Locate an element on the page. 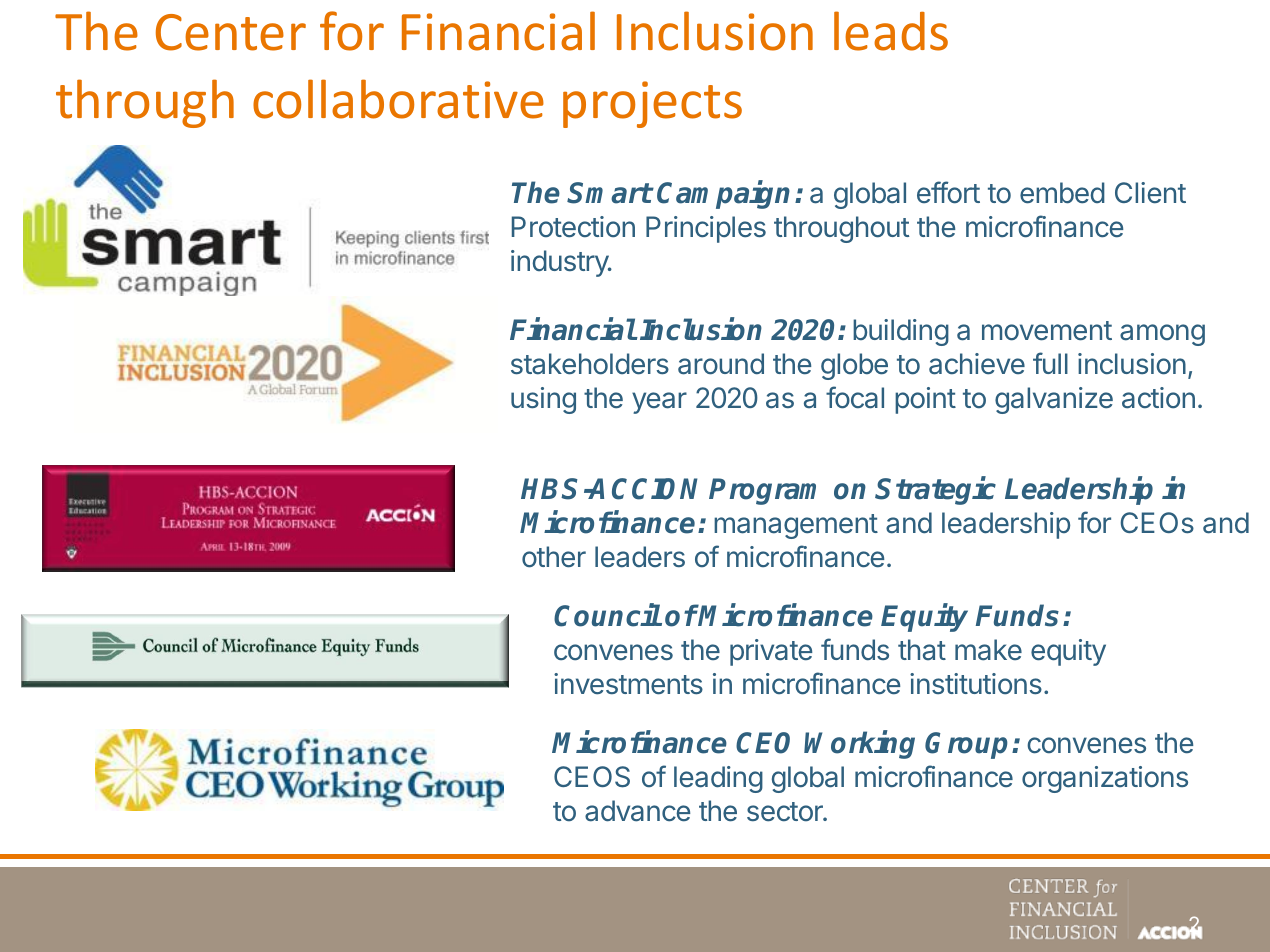 Image resolution: width=1270 pixels, height=952 pixels. collaborative is located at coordinates (398, 99).
